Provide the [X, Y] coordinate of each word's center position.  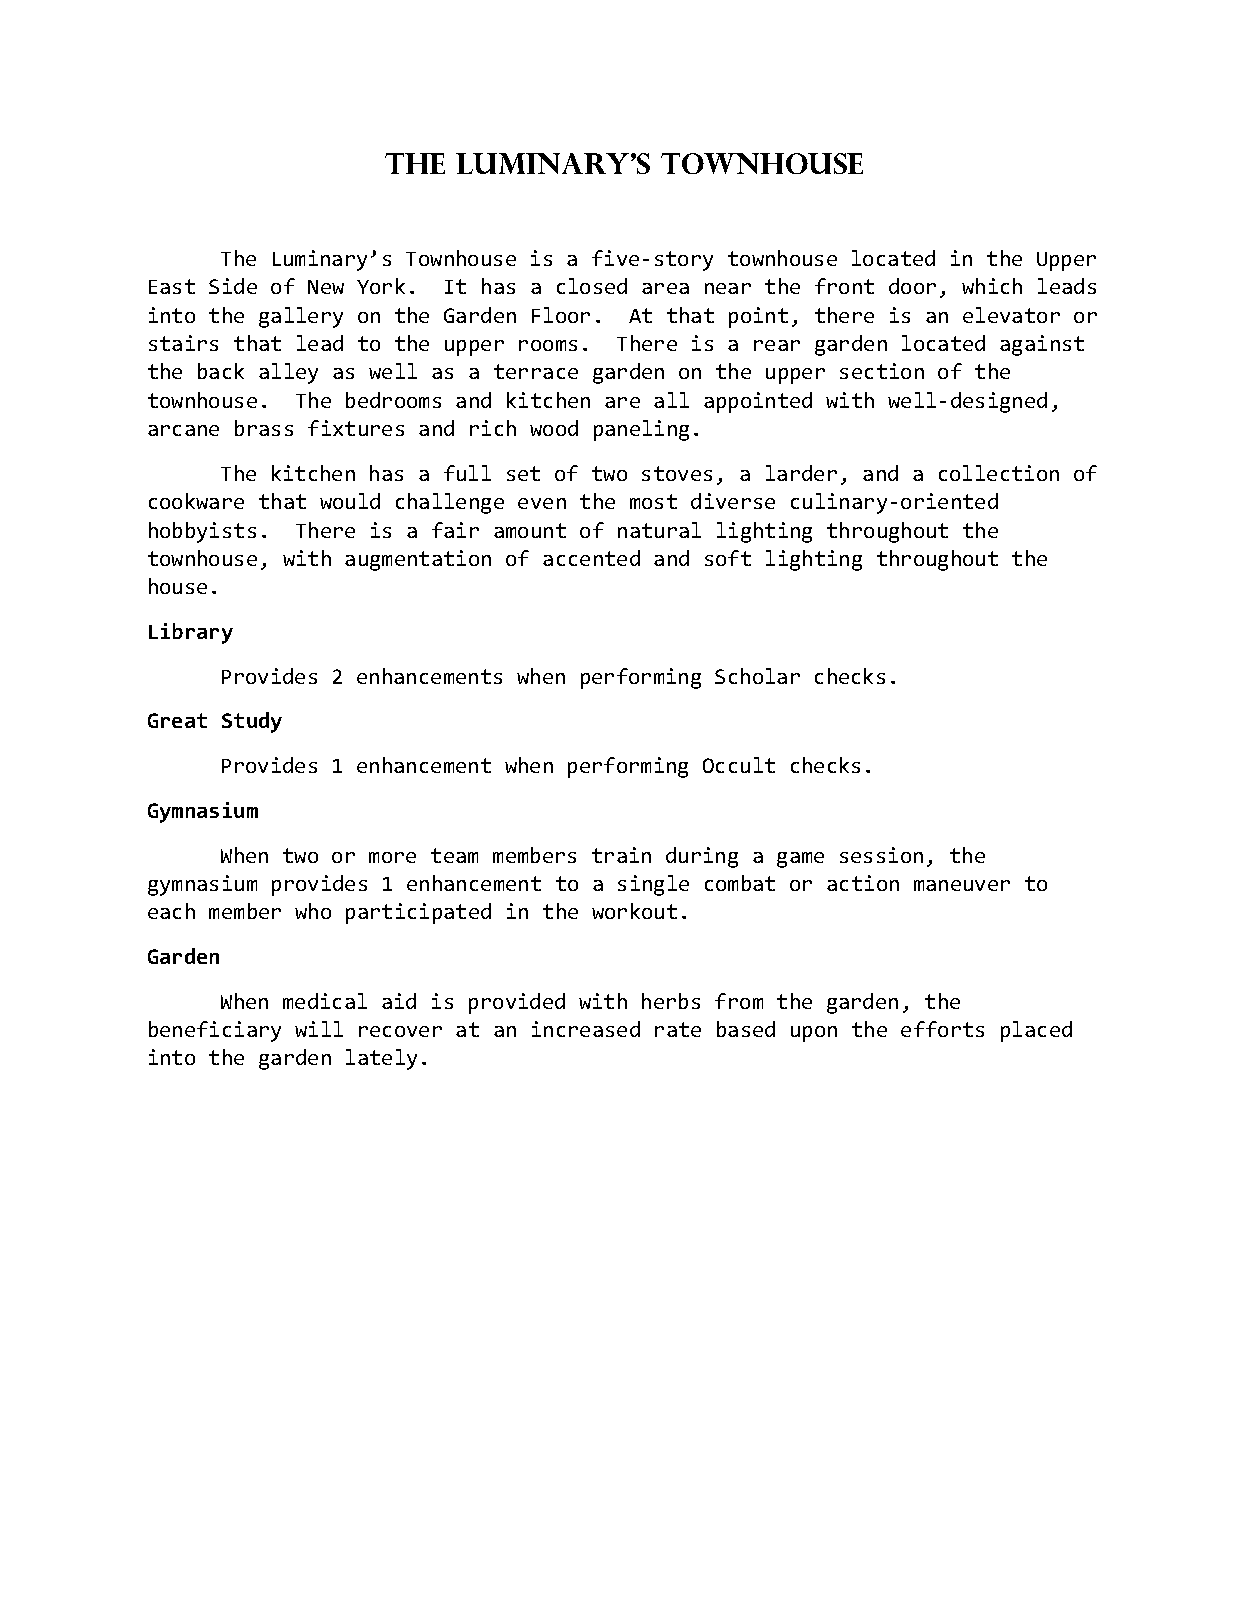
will [319, 1029]
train [621, 855]
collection [999, 473]
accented [591, 558]
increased [586, 1029]
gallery [301, 317]
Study [252, 722]
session [881, 855]
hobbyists [202, 532]
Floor [561, 315]
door [912, 286]
